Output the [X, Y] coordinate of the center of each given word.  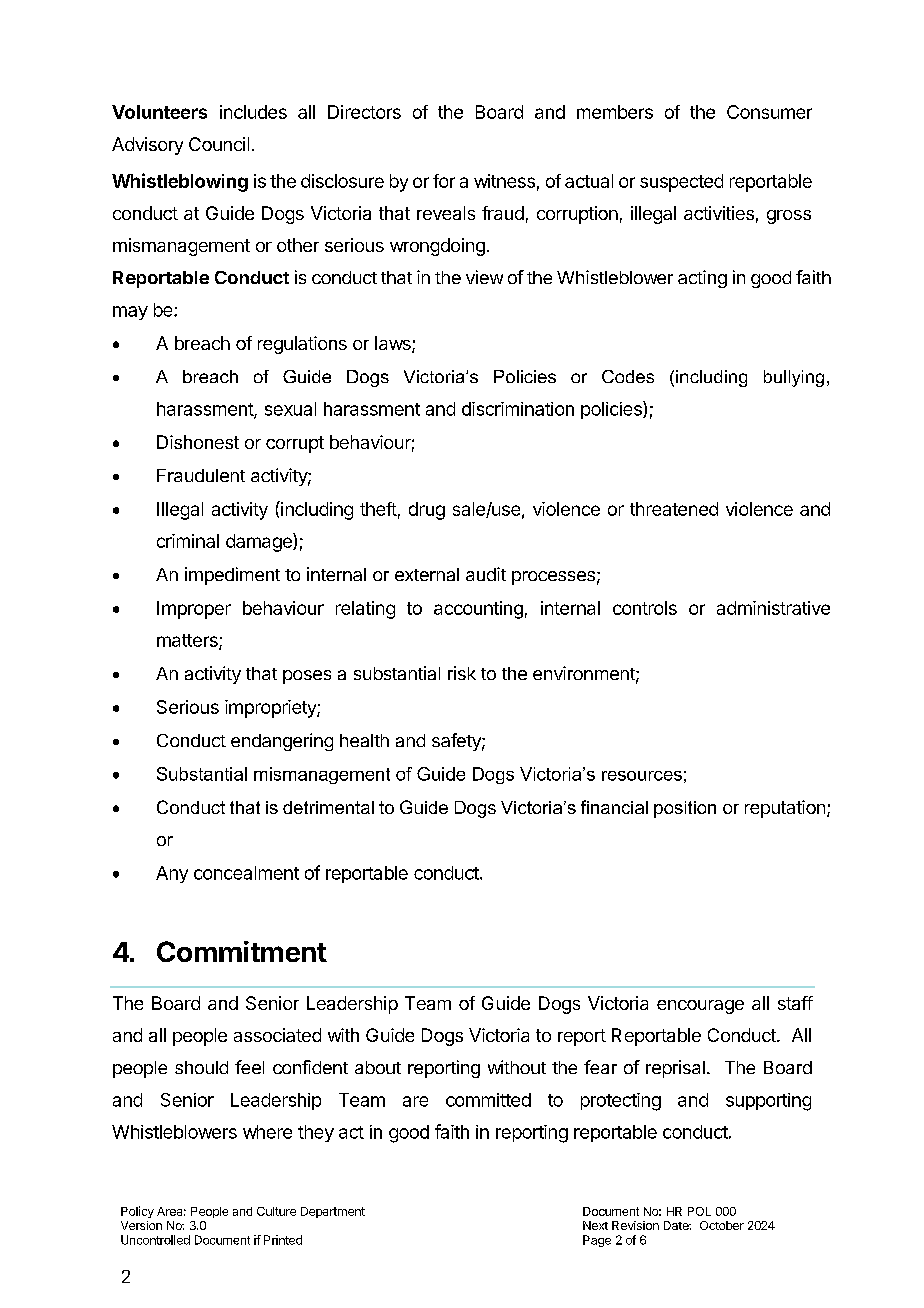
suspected [681, 183]
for [444, 181]
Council [219, 144]
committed [488, 1100]
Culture [276, 1211]
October [722, 1225]
